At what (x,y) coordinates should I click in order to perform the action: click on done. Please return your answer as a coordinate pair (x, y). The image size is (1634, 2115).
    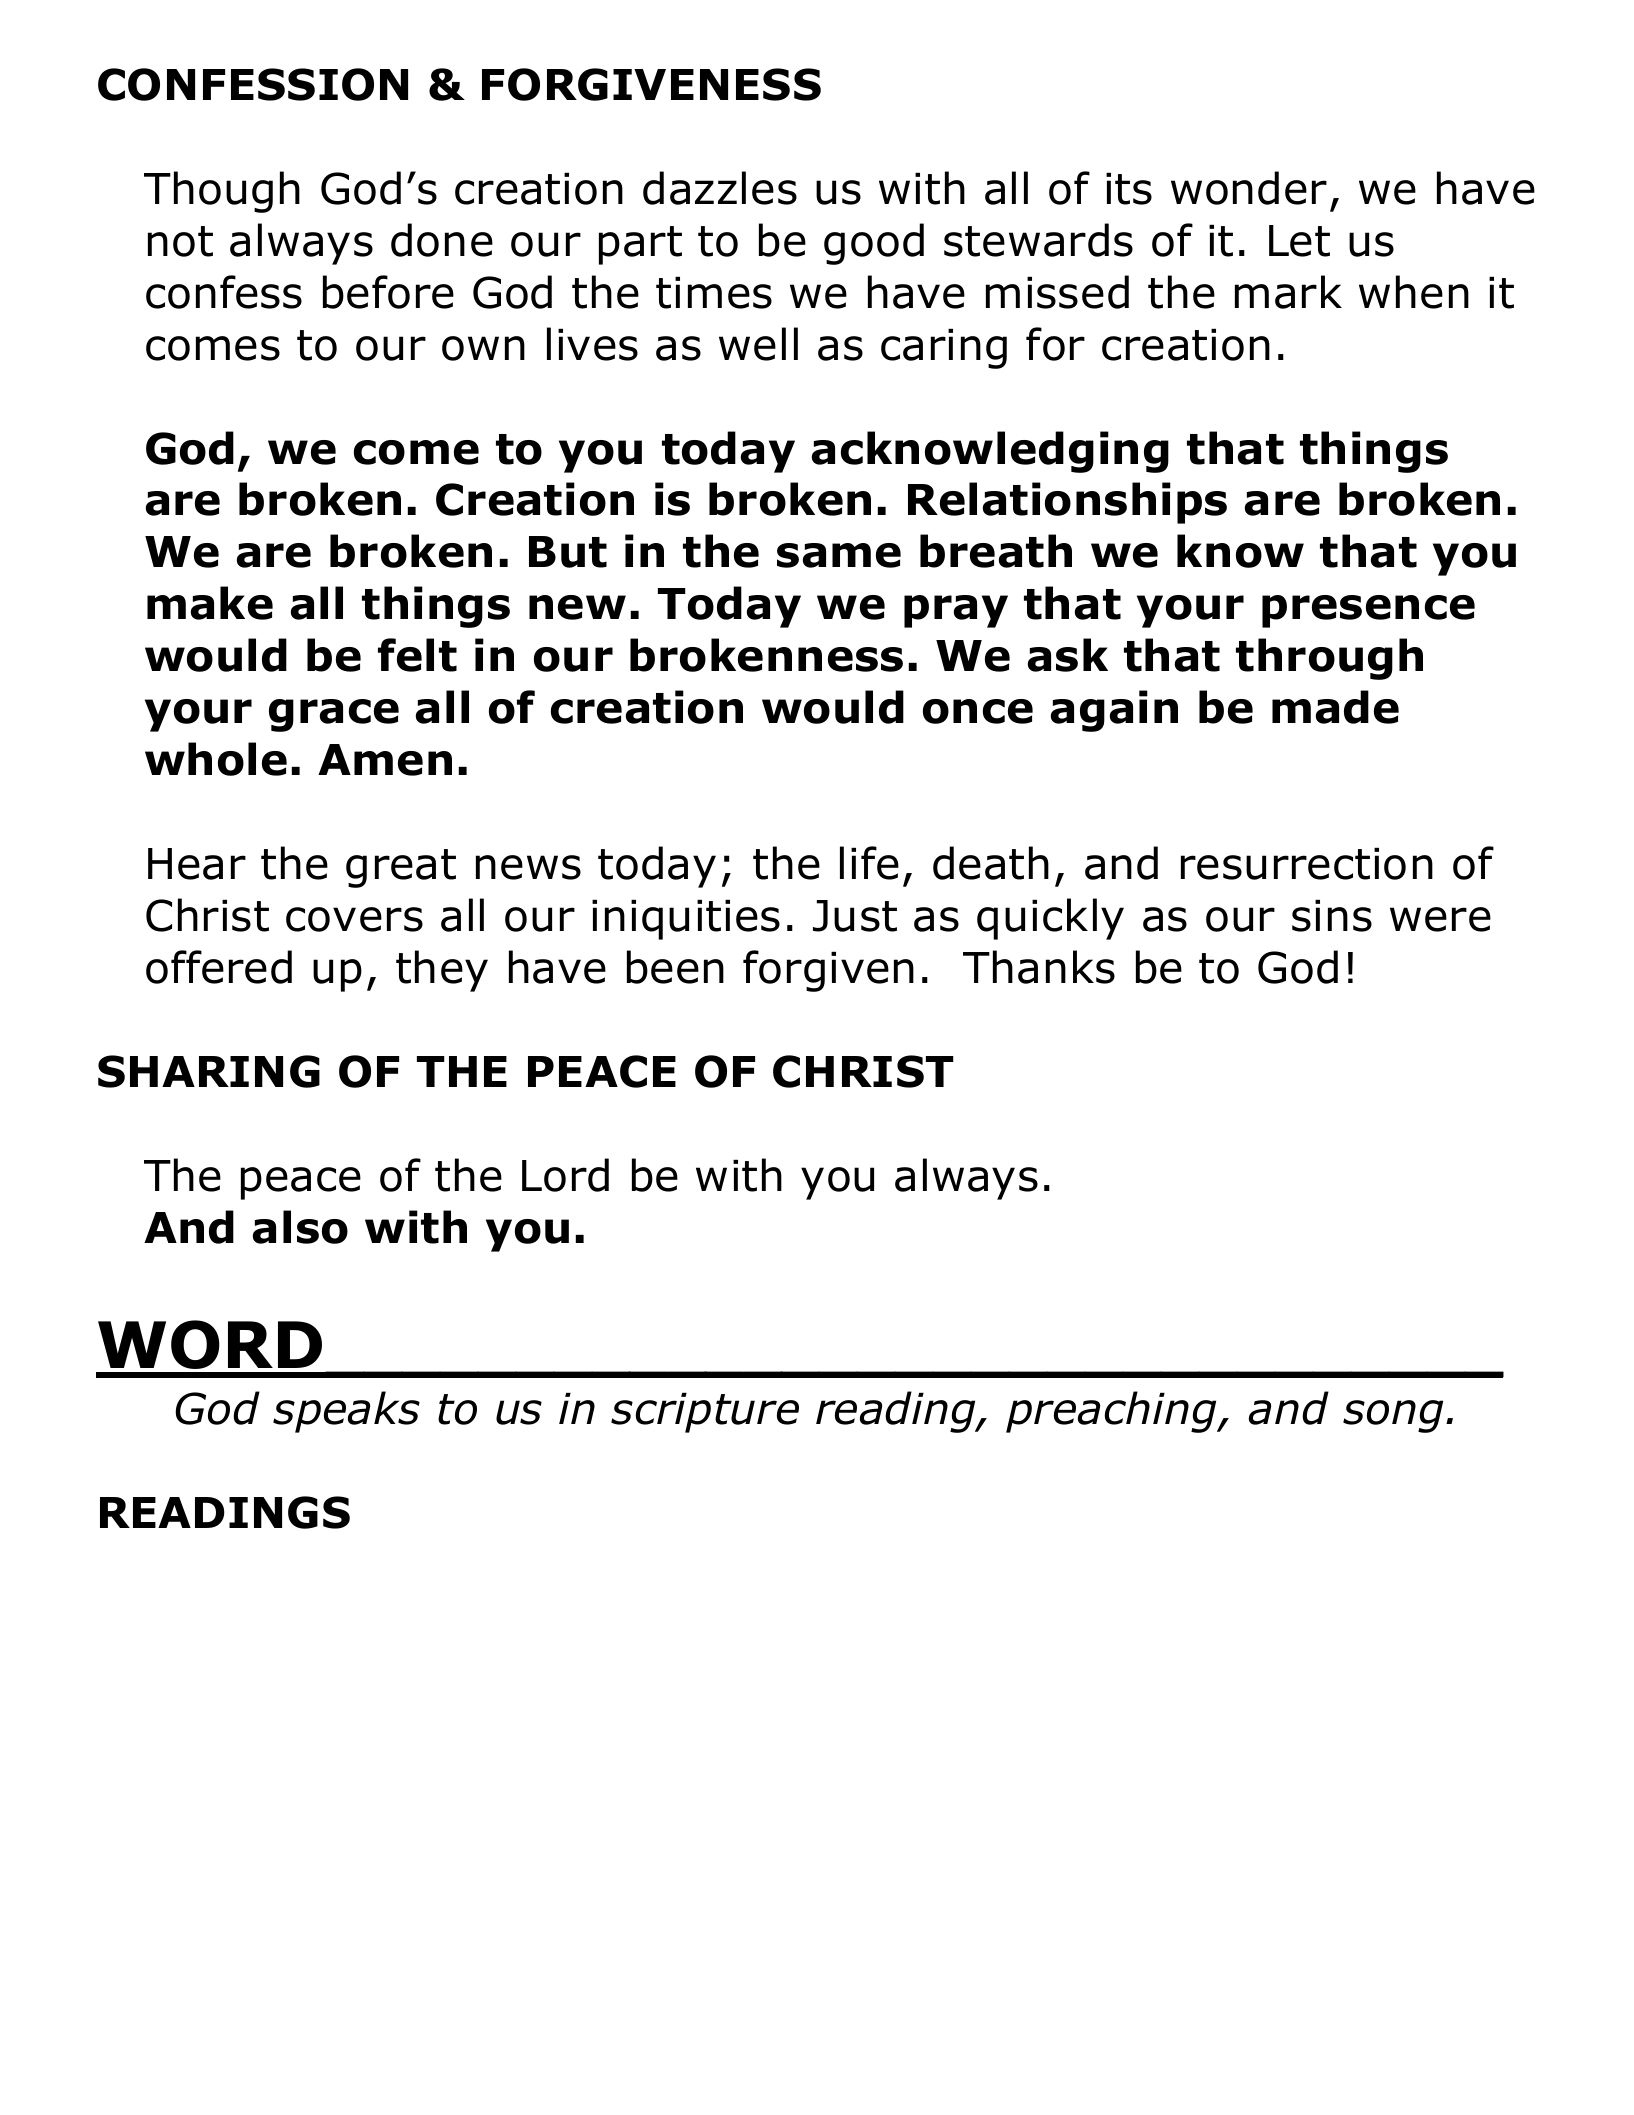
    Looking at the image, I should click on (442, 240).
